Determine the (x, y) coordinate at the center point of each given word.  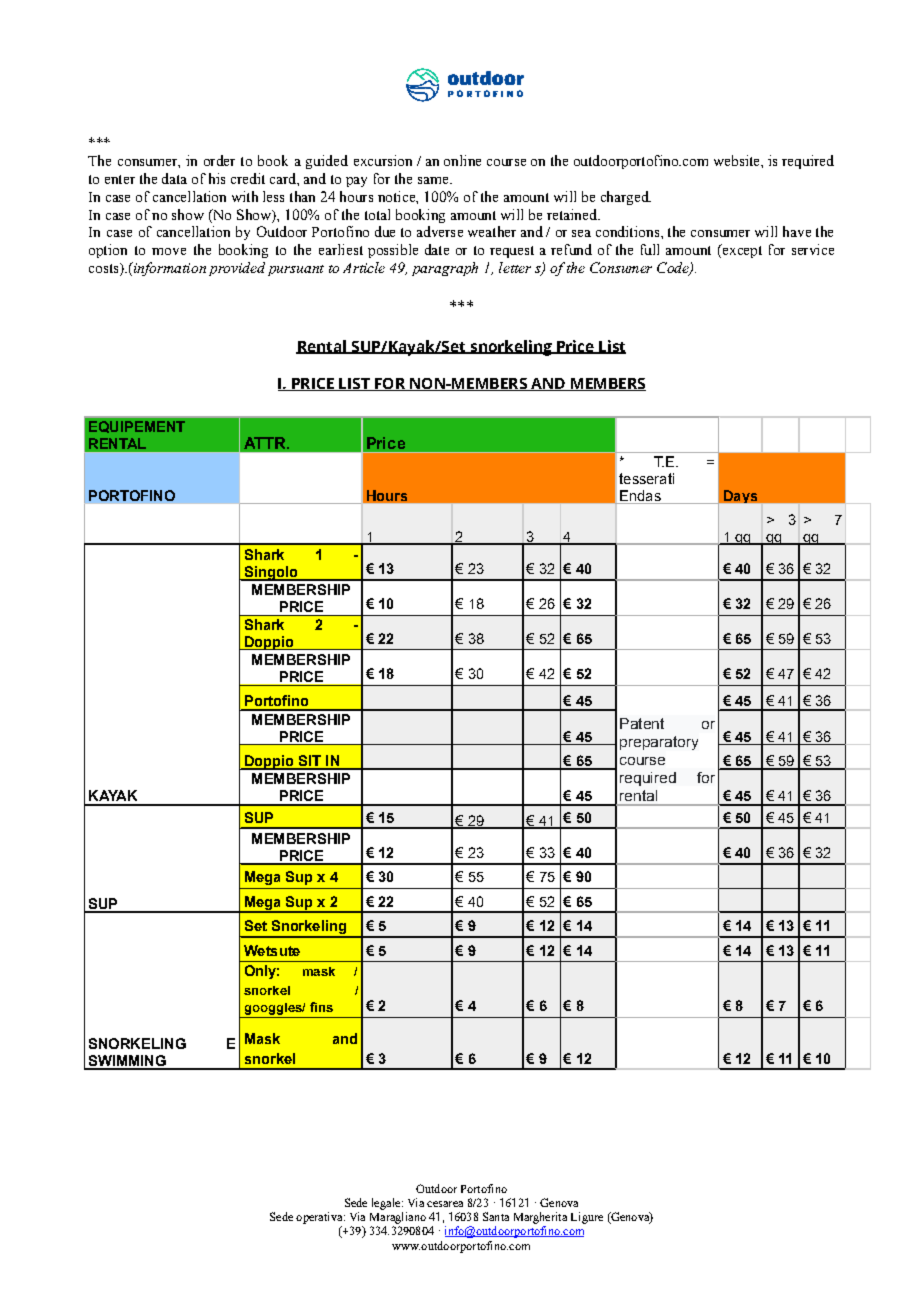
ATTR (266, 443)
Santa (496, 1216)
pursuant (296, 270)
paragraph (445, 269)
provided (237, 269)
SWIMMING (127, 1062)
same (434, 180)
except (741, 251)
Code (674, 269)
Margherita (540, 1218)
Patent (642, 723)
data (174, 178)
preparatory (659, 743)
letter (515, 267)
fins (321, 1007)
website (738, 160)
